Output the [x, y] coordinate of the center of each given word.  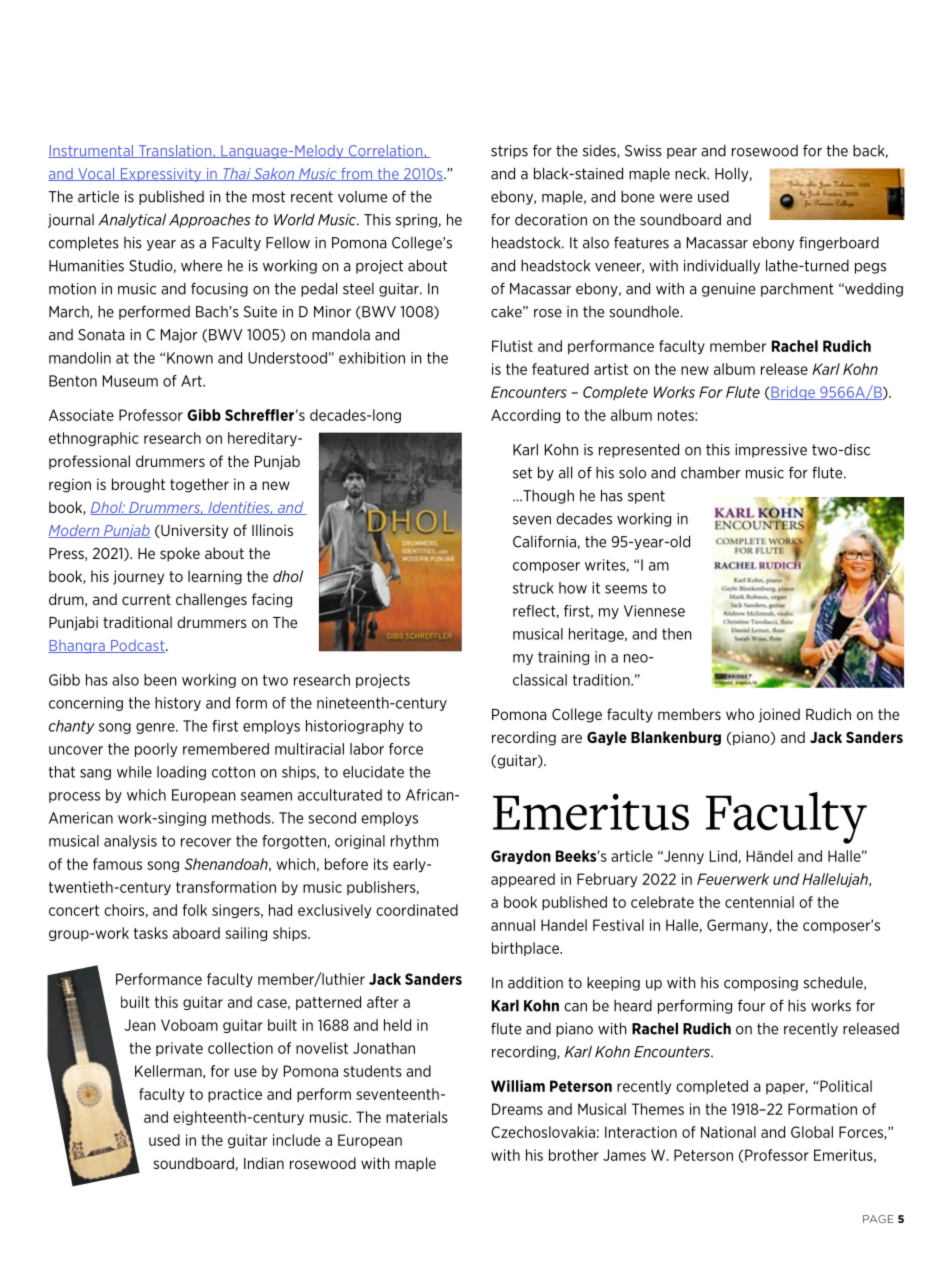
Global [812, 1132]
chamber [710, 472]
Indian [264, 1163]
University [193, 531]
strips [509, 152]
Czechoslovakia [543, 1132]
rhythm [414, 842]
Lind [723, 856]
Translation [175, 151]
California [544, 541]
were [675, 198]
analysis [130, 842]
